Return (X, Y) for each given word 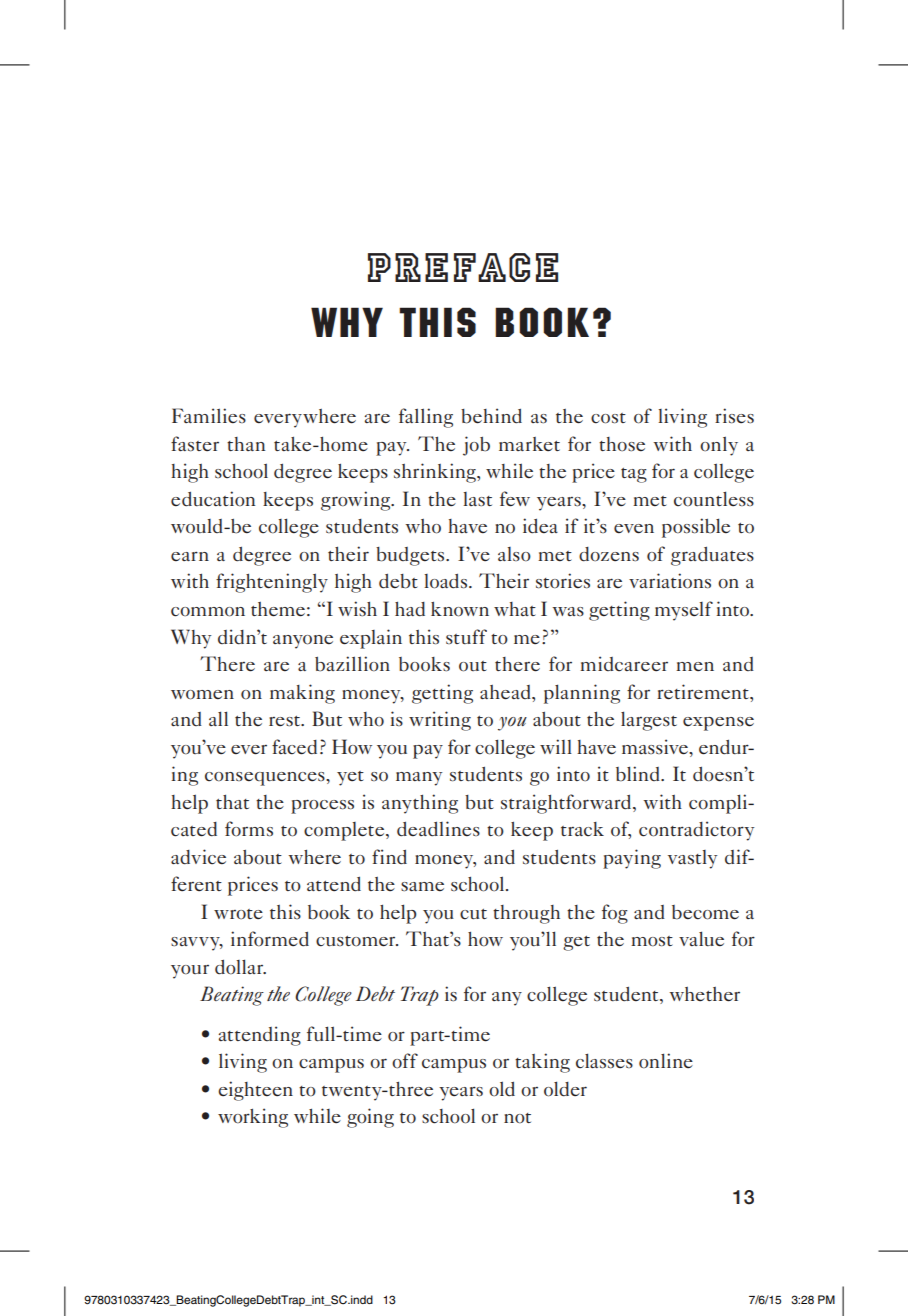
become (705, 912)
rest (286, 721)
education (213, 499)
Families (209, 415)
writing (440, 721)
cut (473, 914)
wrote (238, 914)
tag (634, 475)
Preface (463, 267)
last (477, 499)
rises (734, 416)
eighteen (255, 1091)
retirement (704, 692)
